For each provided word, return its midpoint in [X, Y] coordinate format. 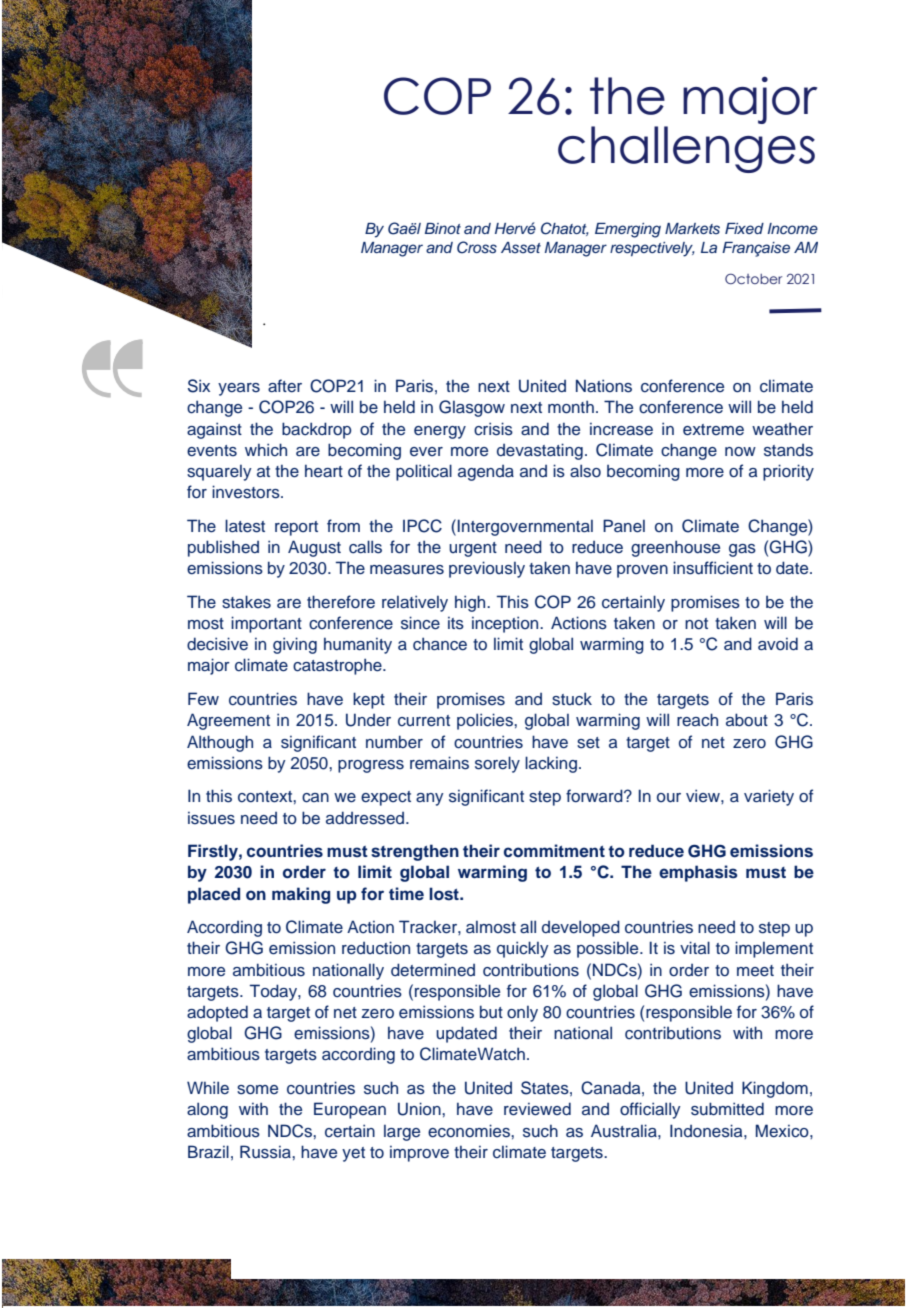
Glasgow [472, 408]
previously [487, 569]
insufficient [713, 568]
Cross [477, 247]
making [301, 895]
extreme [713, 430]
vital [695, 947]
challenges [686, 149]
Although [220, 743]
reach [697, 720]
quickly [523, 949]
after [285, 386]
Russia [266, 1152]
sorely [497, 764]
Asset [521, 247]
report [296, 528]
